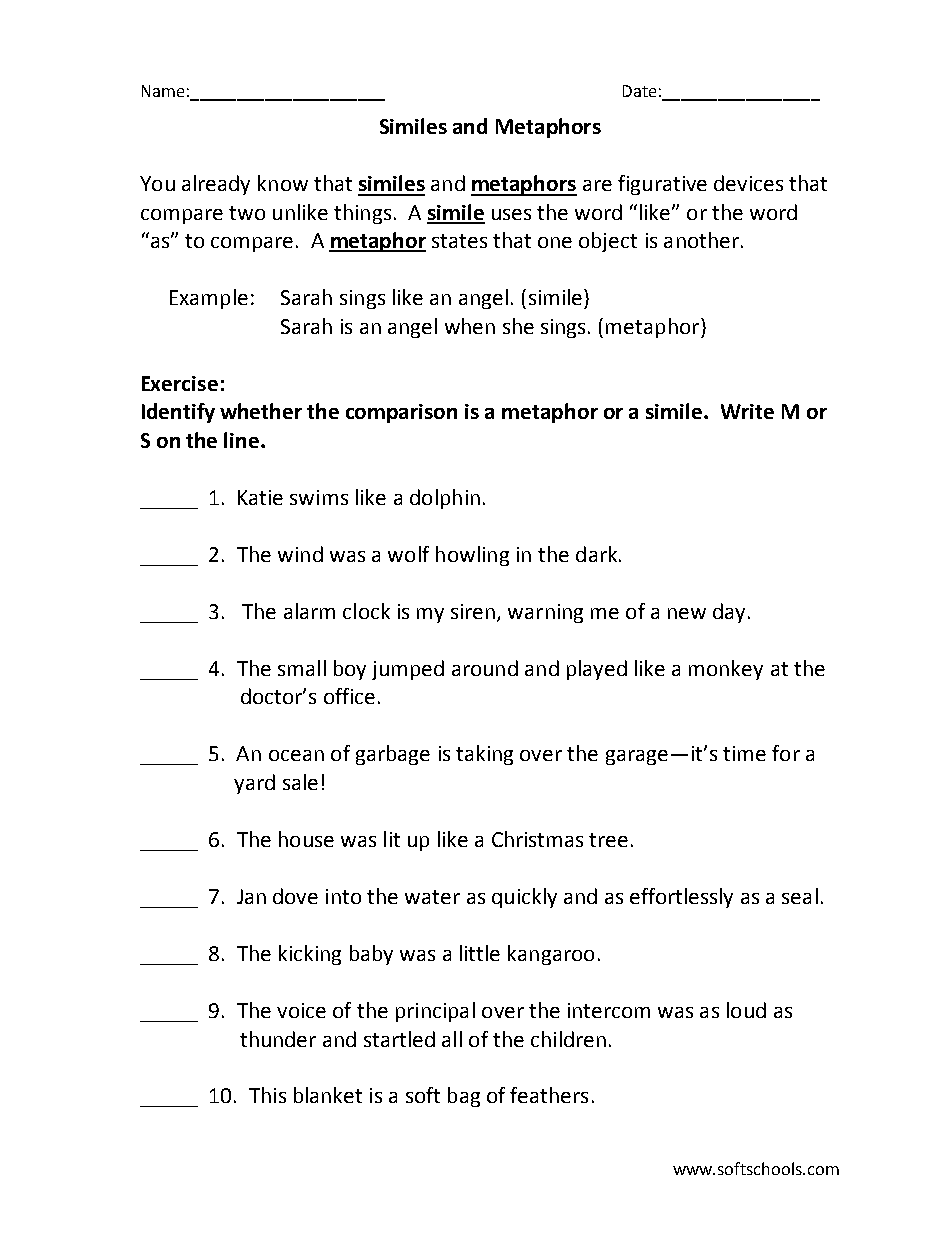 The image size is (952, 1233). Describe the element at coordinates (747, 411) in the screenshot. I see `Write` at that location.
